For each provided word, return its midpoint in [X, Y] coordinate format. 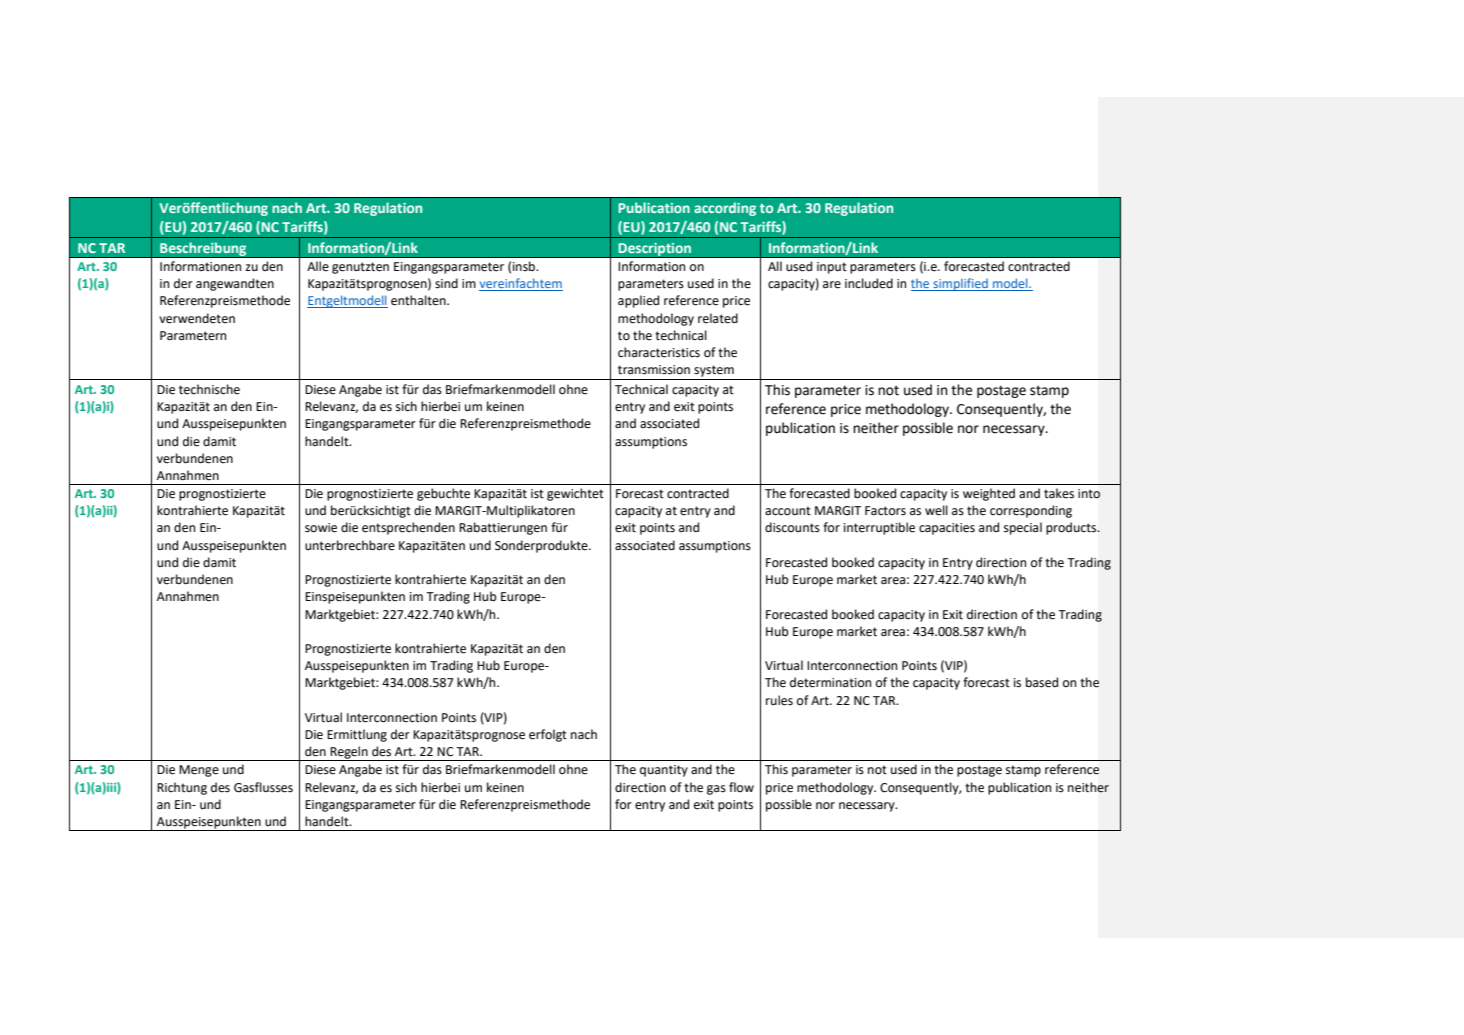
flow [741, 787]
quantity [664, 771]
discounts [792, 527]
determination [830, 682]
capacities [947, 529]
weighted [989, 494]
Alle [318, 266]
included [869, 283]
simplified [960, 284]
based [1042, 682]
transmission [654, 370]
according [725, 209]
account [788, 511]
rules [779, 700]
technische [209, 389]
